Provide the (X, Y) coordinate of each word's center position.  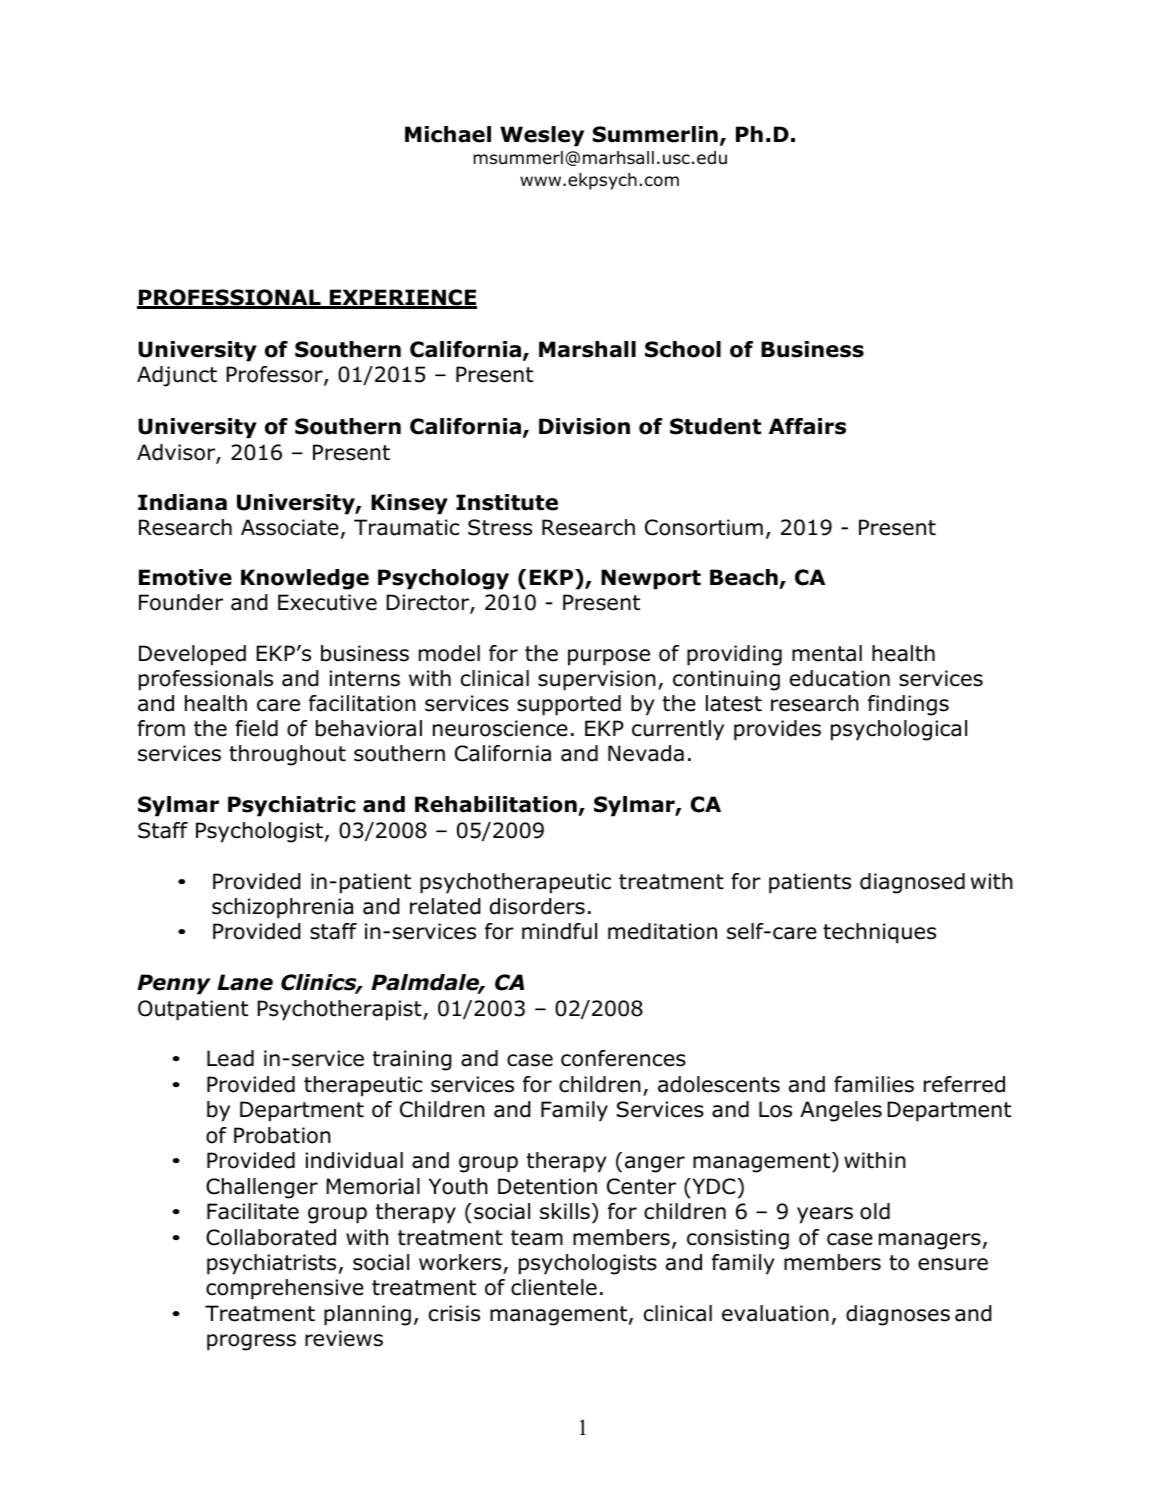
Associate (290, 527)
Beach (744, 577)
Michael (448, 134)
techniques (879, 933)
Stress (500, 527)
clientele (554, 1287)
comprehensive (285, 1289)
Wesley (542, 136)
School (683, 349)
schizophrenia (282, 908)
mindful (559, 931)
